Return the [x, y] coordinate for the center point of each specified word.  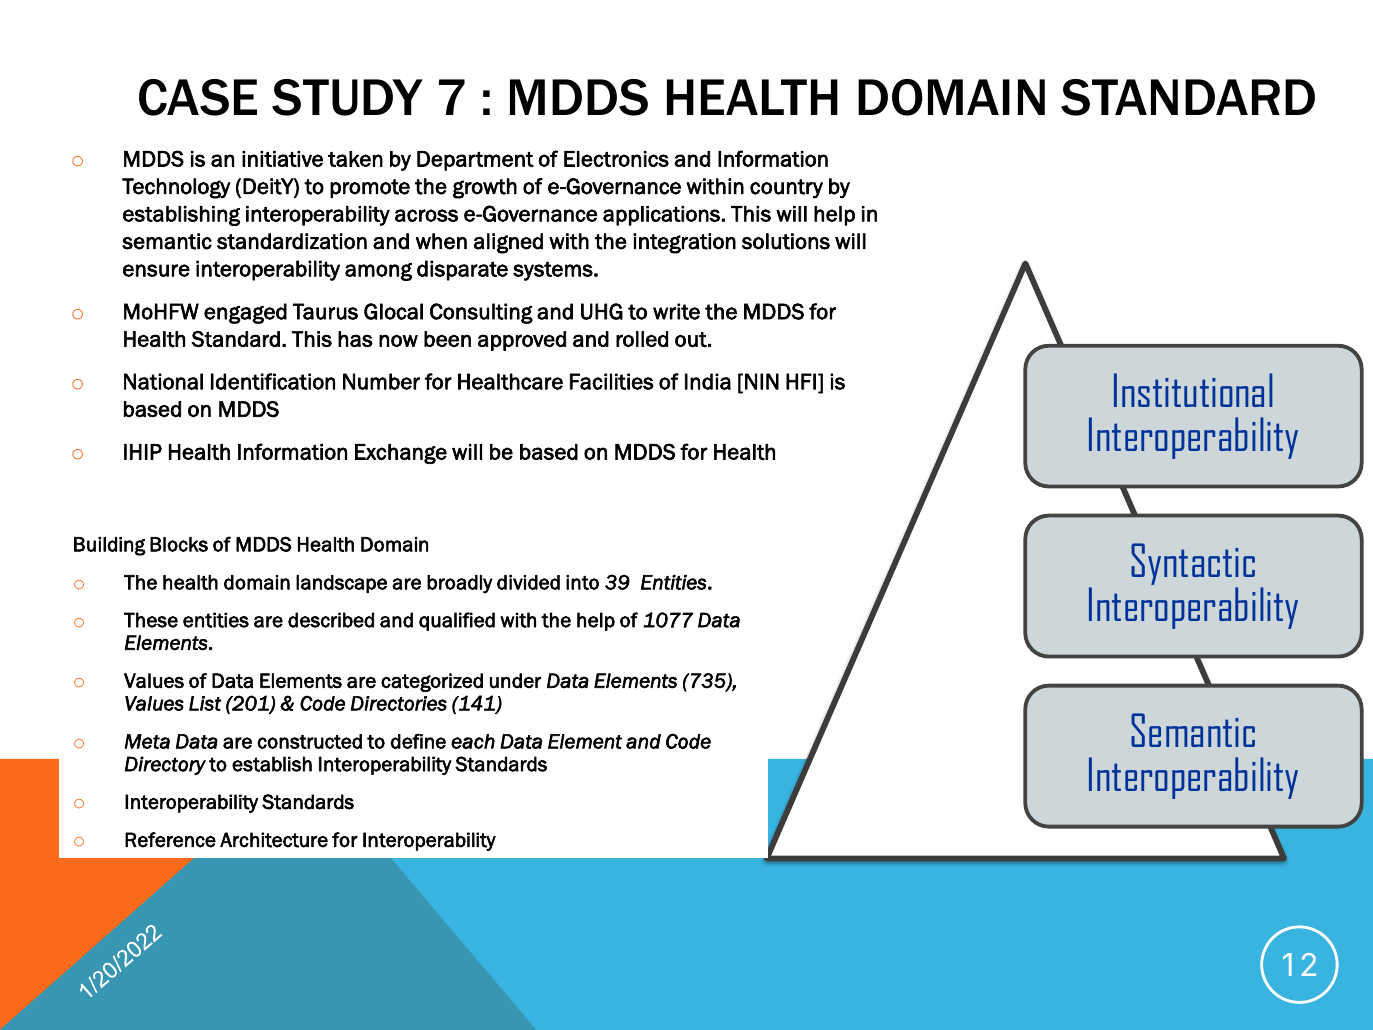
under [515, 681]
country [786, 188]
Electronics [616, 159]
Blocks [179, 544]
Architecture [274, 840]
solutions [786, 241]
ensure [156, 270]
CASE [198, 97]
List [205, 703]
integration [684, 243]
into [582, 582]
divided [528, 582]
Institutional [1193, 390]
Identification [273, 381]
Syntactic [1193, 565]
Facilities [612, 381]
